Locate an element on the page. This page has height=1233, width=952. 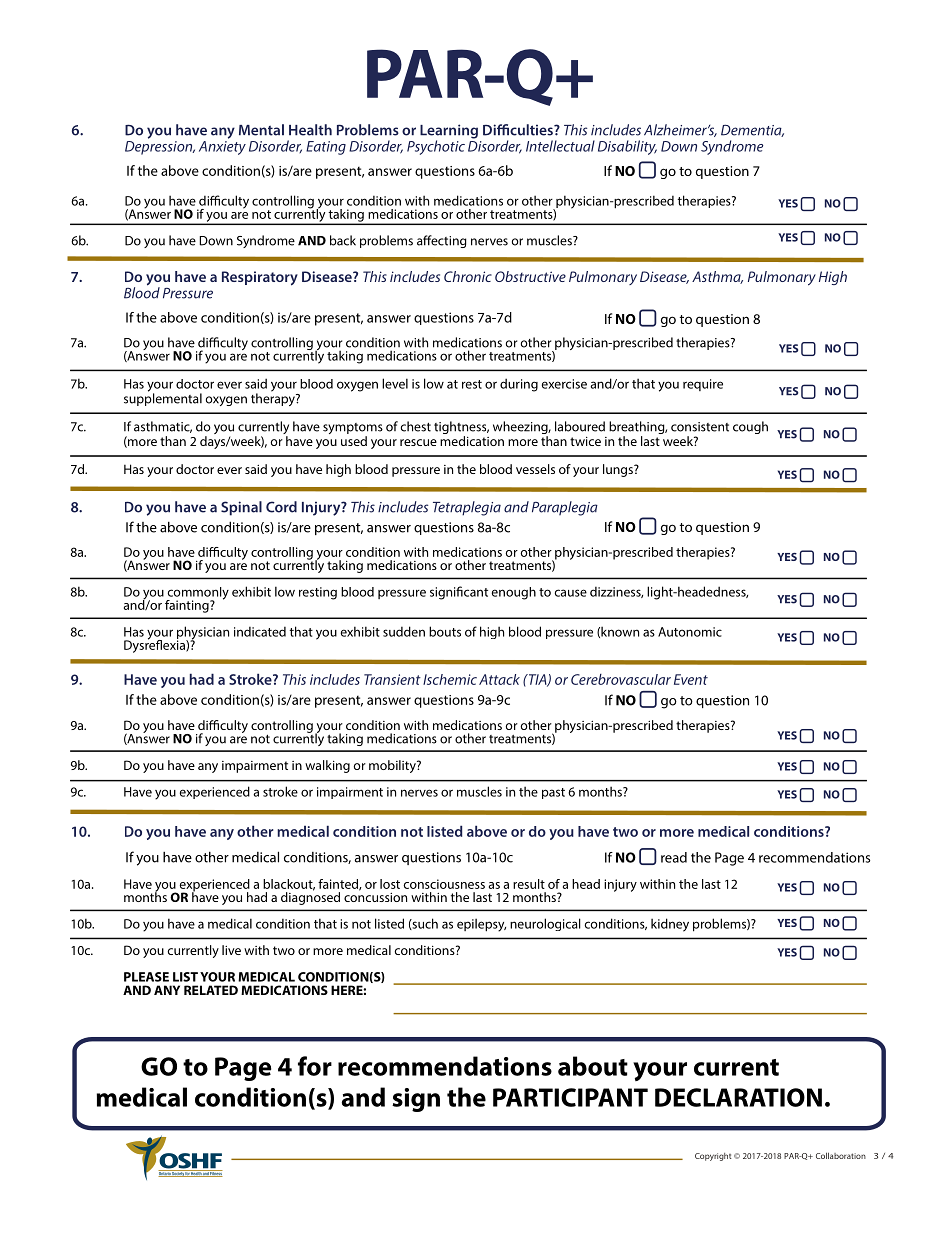
for is located at coordinates (315, 1066).
